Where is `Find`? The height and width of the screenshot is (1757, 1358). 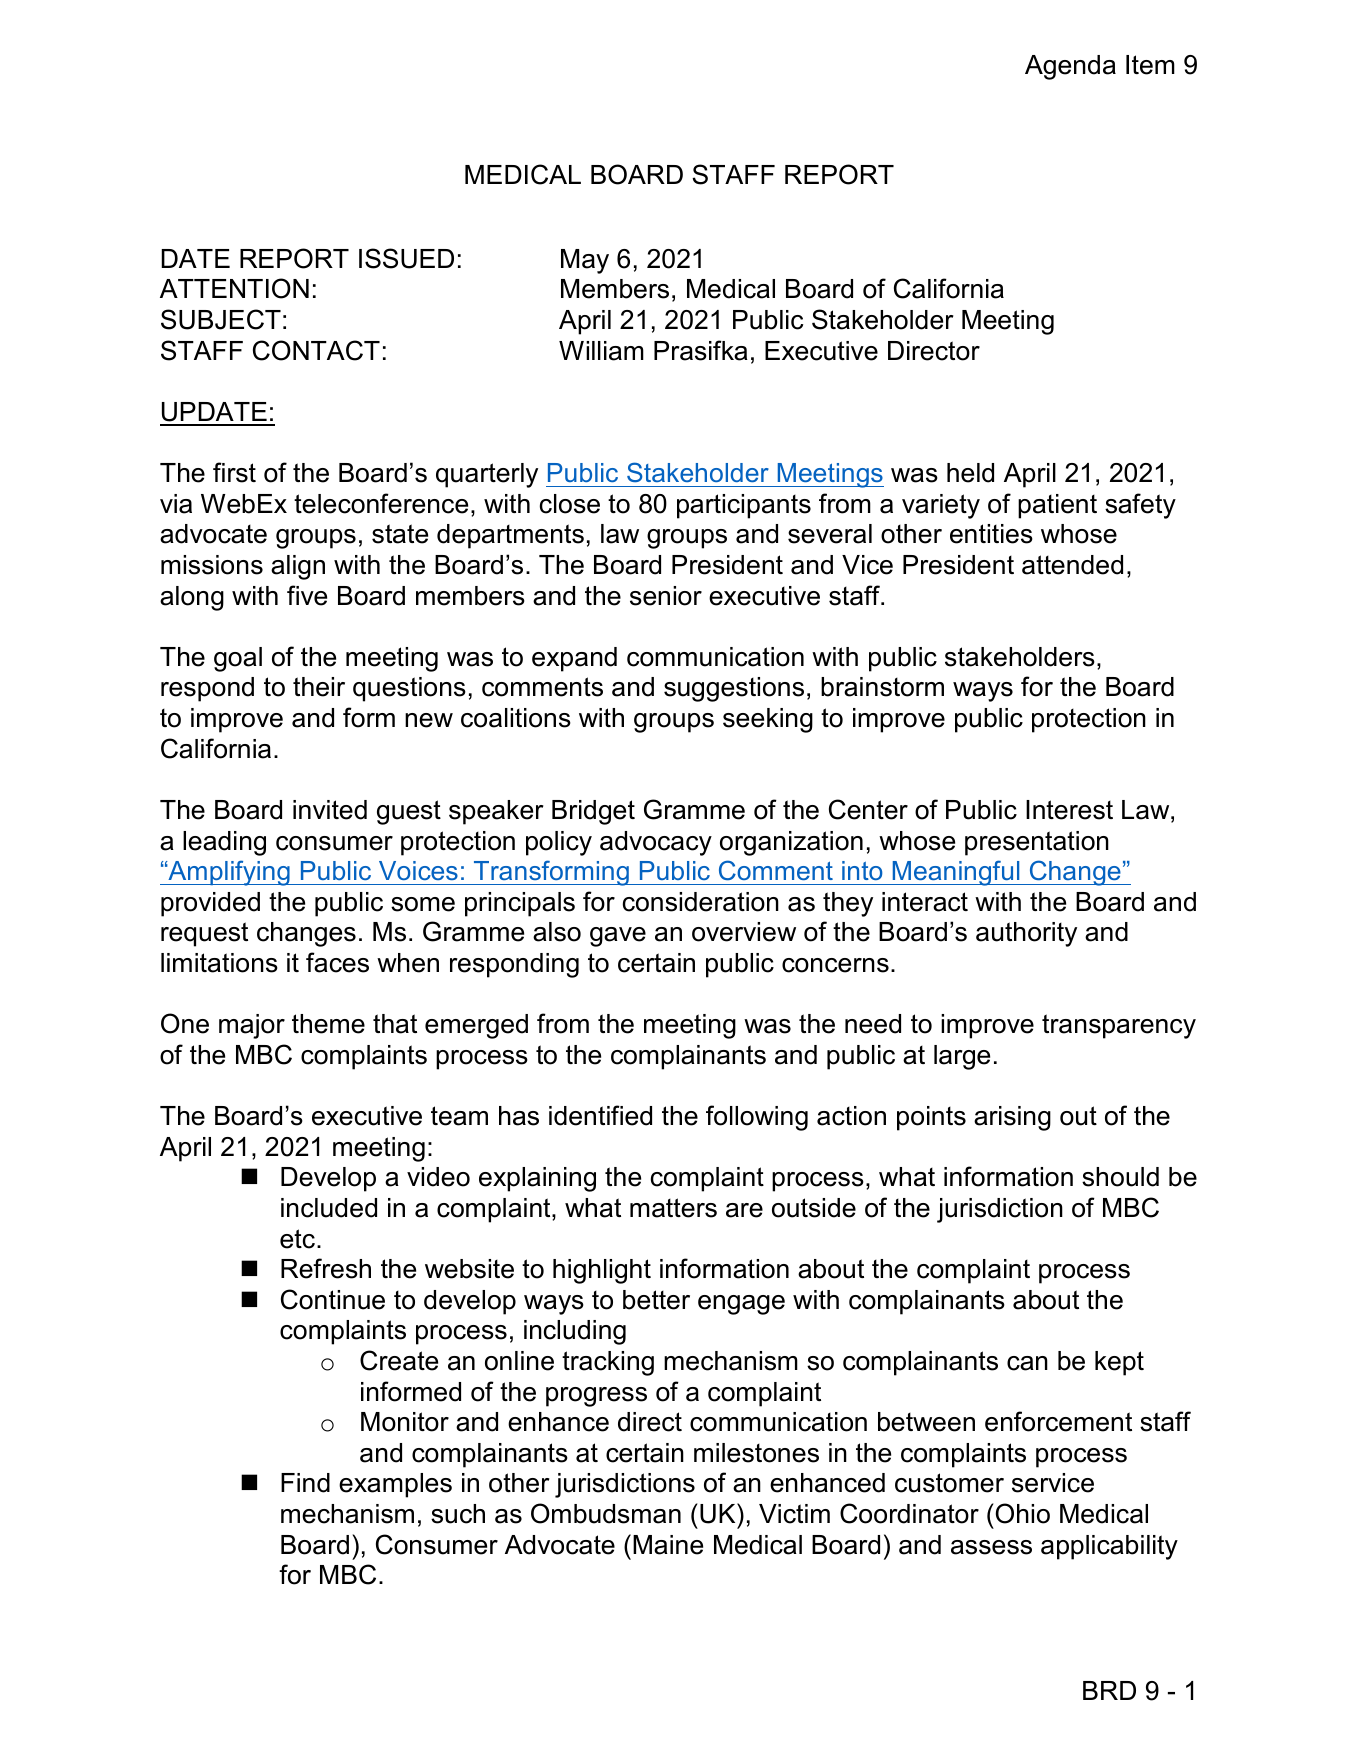
Find is located at coordinates (305, 1483).
